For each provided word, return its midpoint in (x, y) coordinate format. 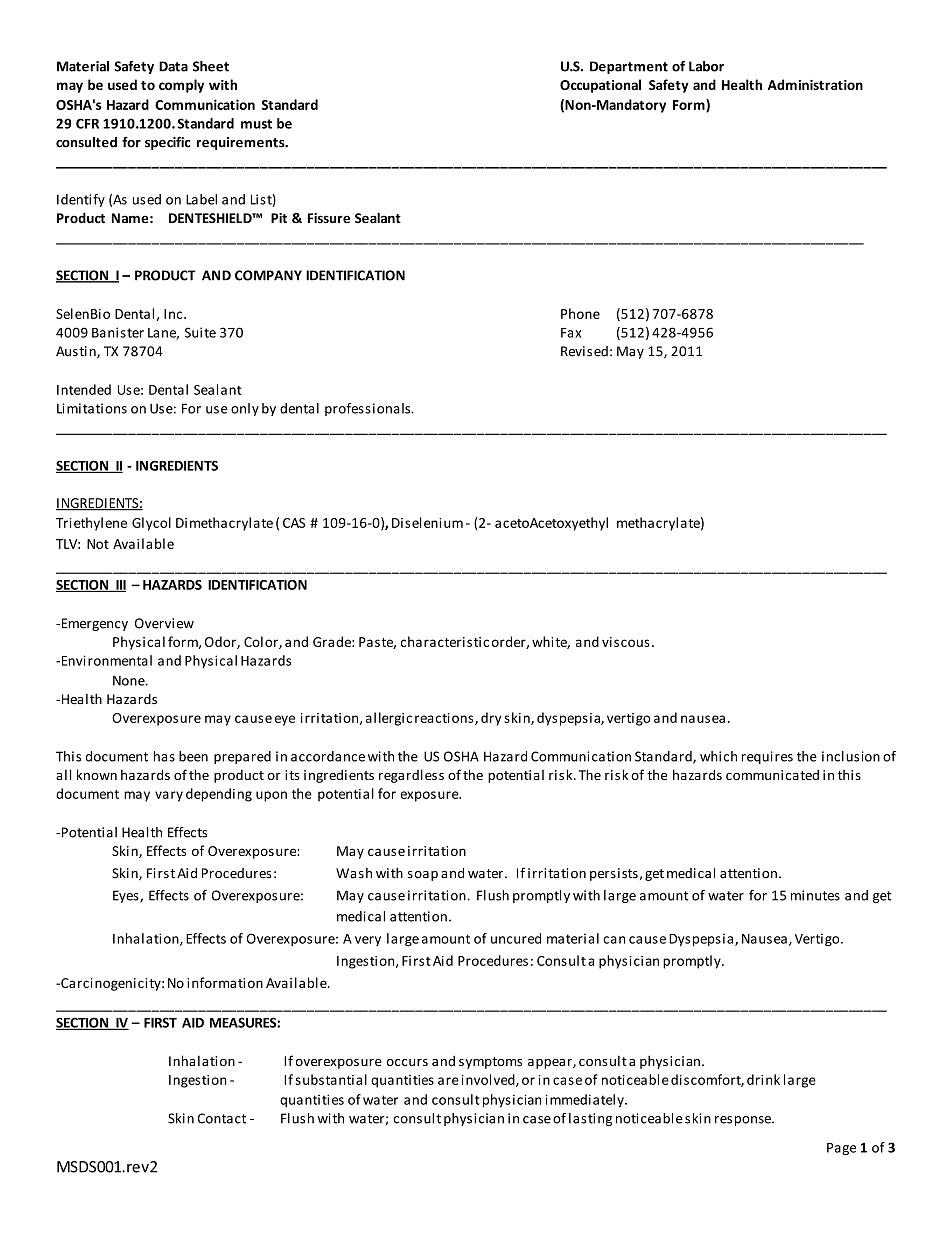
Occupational (600, 86)
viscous (626, 642)
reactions (445, 719)
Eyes (127, 896)
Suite (200, 332)
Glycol (151, 524)
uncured (516, 938)
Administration (815, 84)
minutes (815, 895)
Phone (580, 313)
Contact (222, 1118)
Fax (571, 333)
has (164, 756)
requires (767, 757)
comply (181, 86)
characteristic (445, 641)
